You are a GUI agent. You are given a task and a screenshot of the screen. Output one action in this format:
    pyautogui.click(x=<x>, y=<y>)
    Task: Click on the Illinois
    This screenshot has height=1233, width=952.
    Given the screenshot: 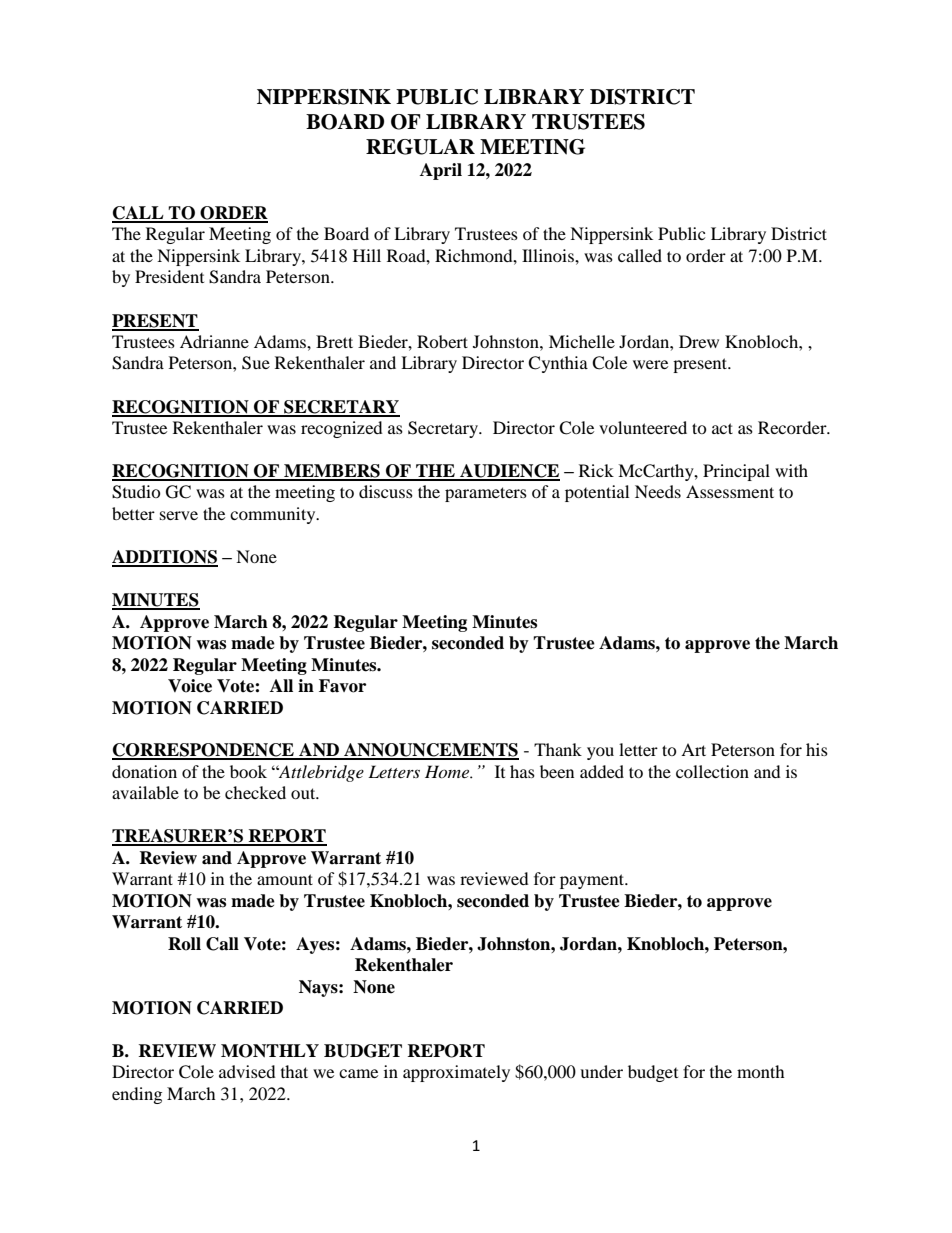 What is the action you would take?
    pyautogui.click(x=549, y=255)
